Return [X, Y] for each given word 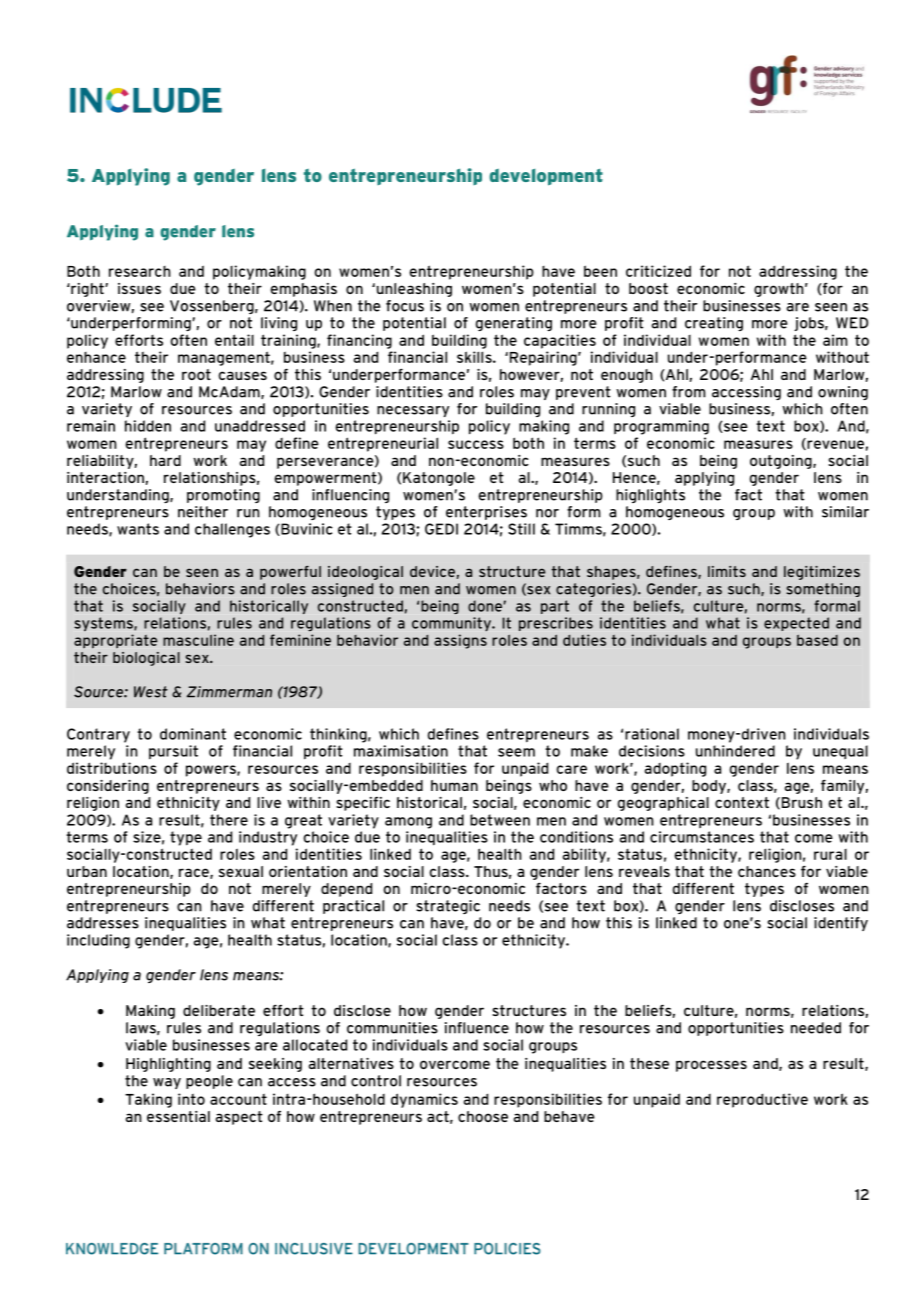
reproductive [762, 1100]
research [140, 271]
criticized [658, 271]
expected [796, 624]
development [546, 177]
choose [483, 1116]
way [167, 1083]
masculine [198, 640]
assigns [460, 641]
